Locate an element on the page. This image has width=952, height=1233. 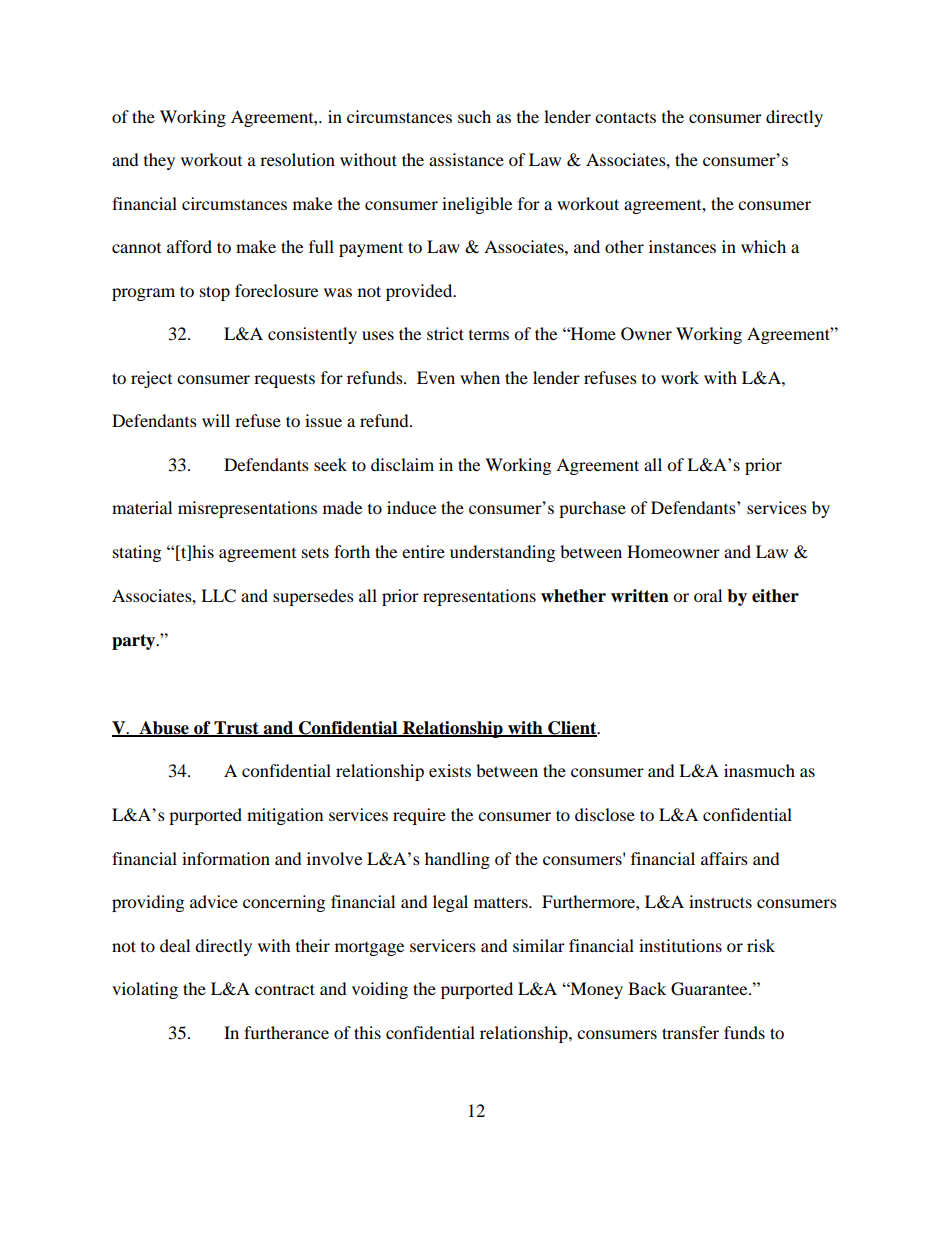
instances is located at coordinates (682, 246).
